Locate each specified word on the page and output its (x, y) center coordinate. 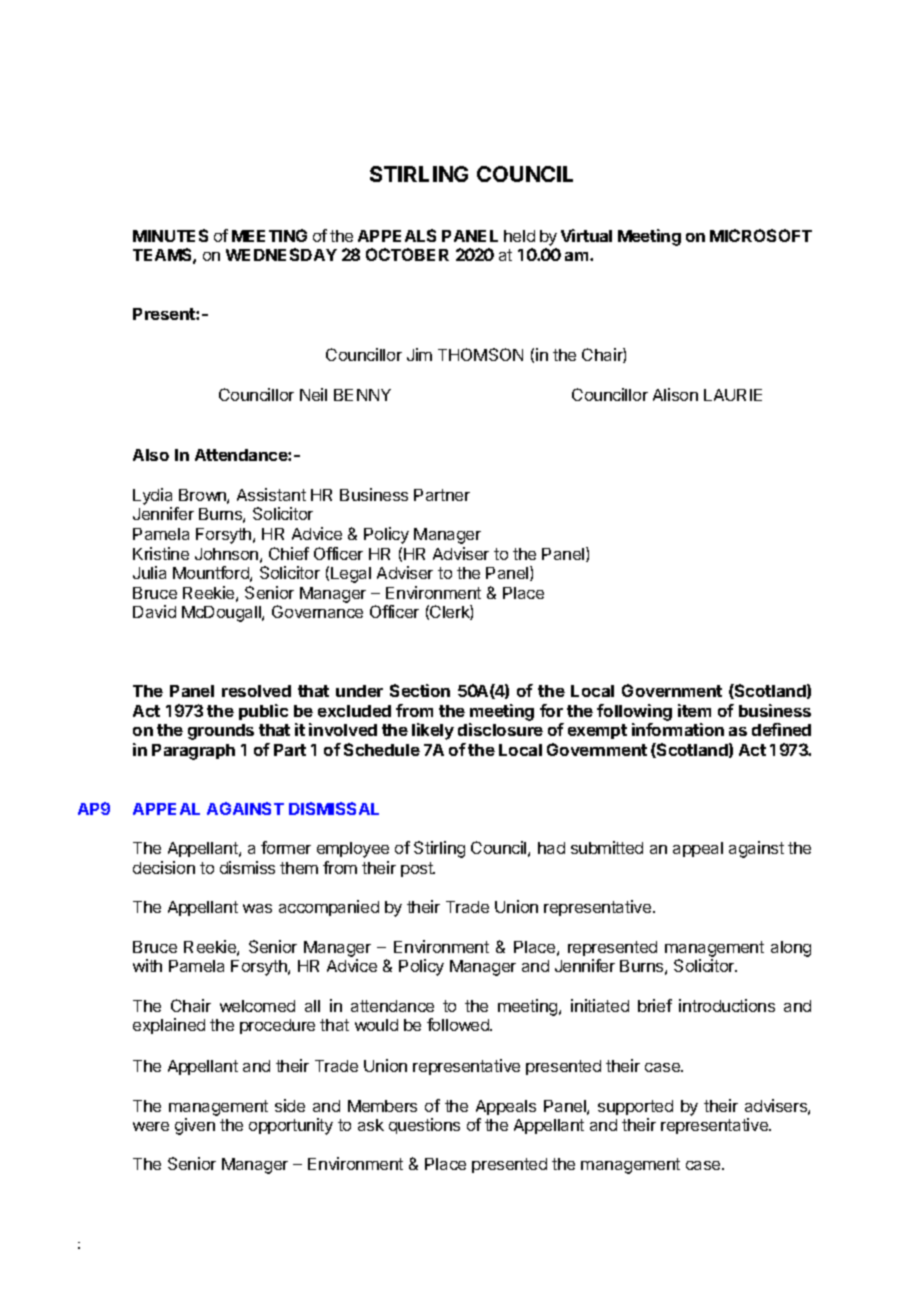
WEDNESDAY (281, 254)
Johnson (226, 554)
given (195, 1126)
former (286, 847)
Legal (351, 575)
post (418, 869)
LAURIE (733, 395)
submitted (607, 847)
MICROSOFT (761, 235)
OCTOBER (407, 254)
